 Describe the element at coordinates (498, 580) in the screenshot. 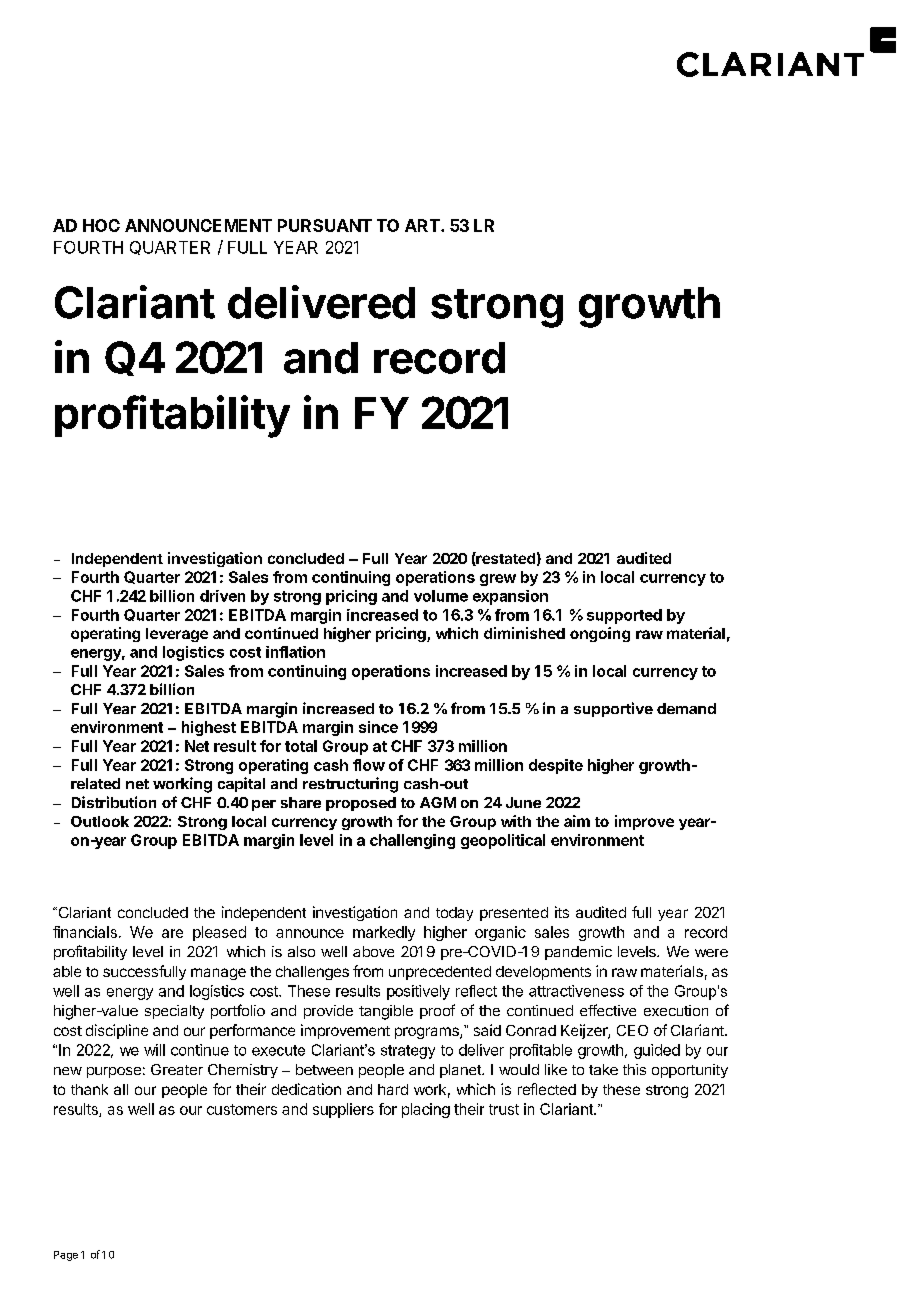

I see `grew` at that location.
